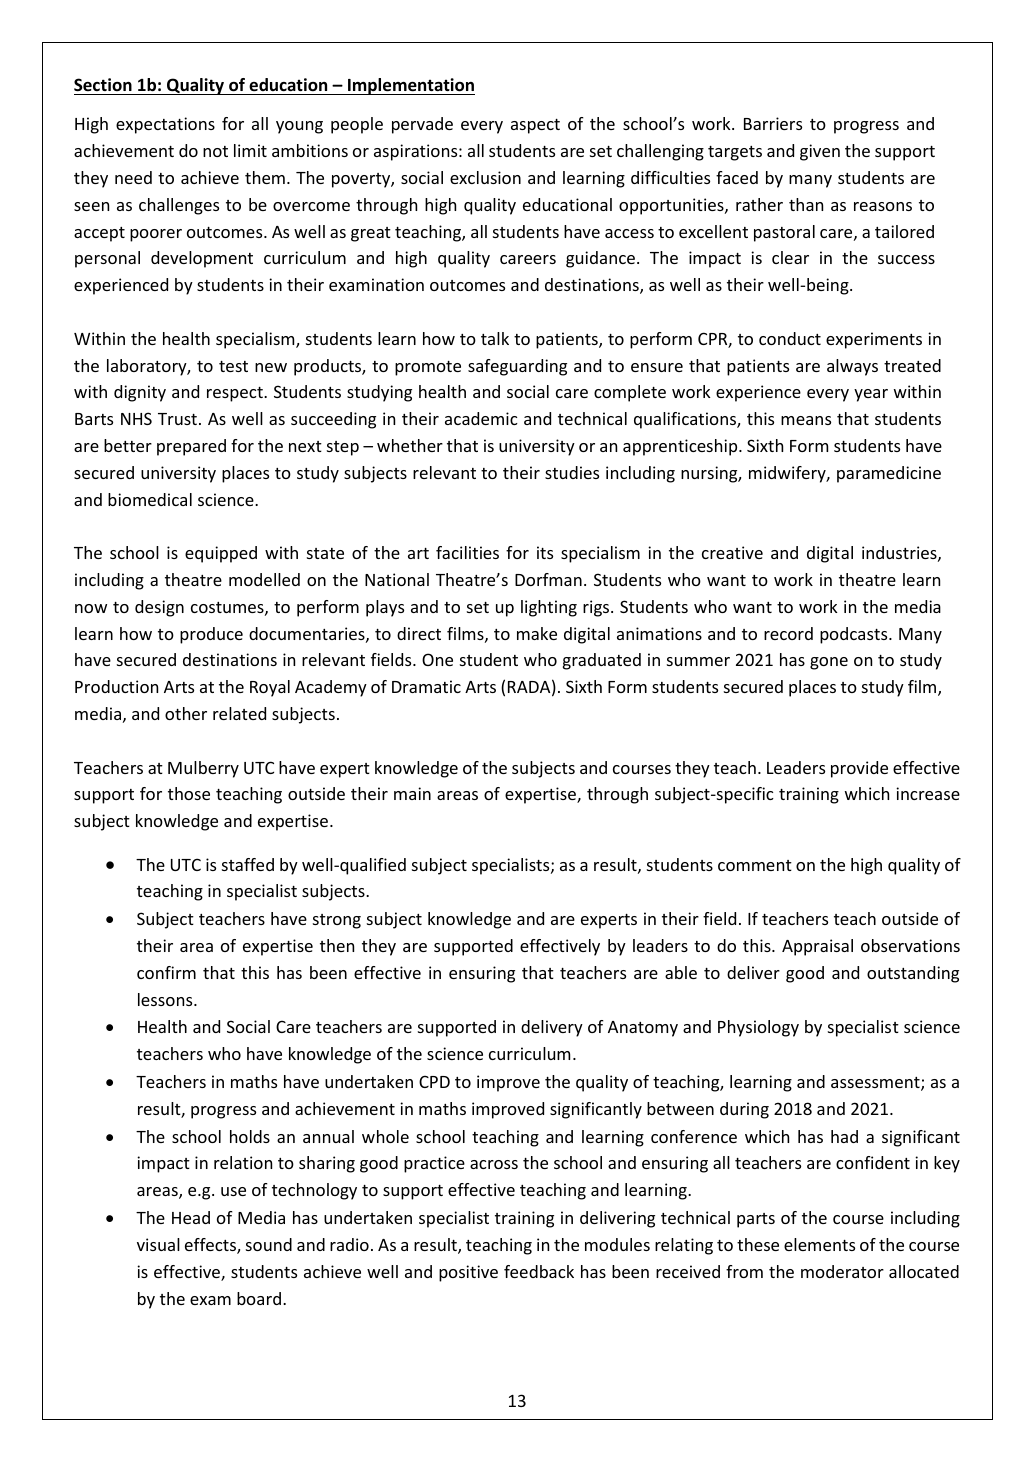  I want to click on visual, so click(158, 1244).
